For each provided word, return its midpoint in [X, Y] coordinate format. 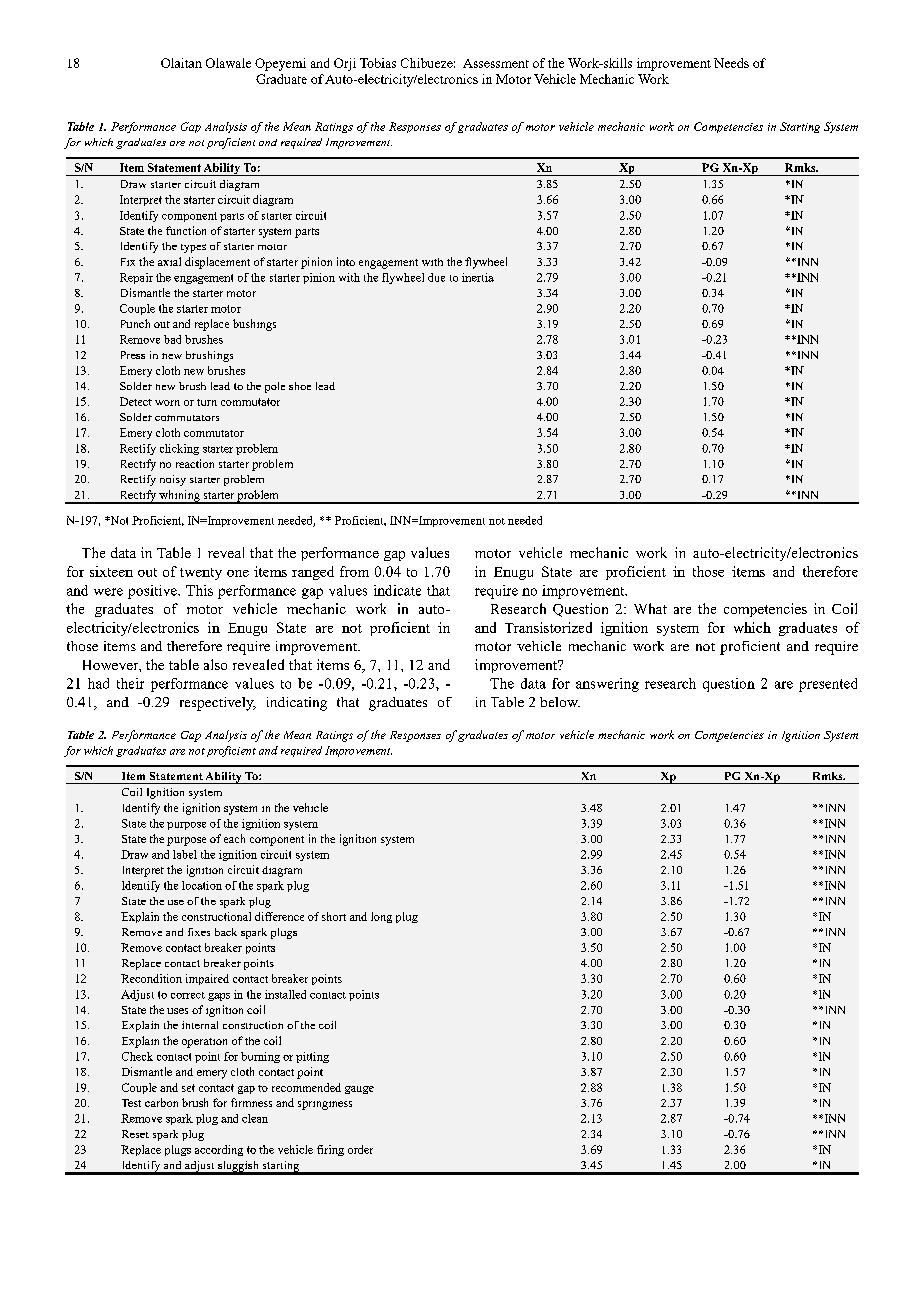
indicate [397, 590]
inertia [478, 277]
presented [828, 685]
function [186, 230]
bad [172, 339]
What [650, 608]
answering [607, 685]
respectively [218, 704]
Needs [731, 63]
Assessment [496, 63]
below [560, 702]
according [219, 1150]
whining [179, 497]
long [381, 917]
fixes [199, 932]
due [436, 277]
